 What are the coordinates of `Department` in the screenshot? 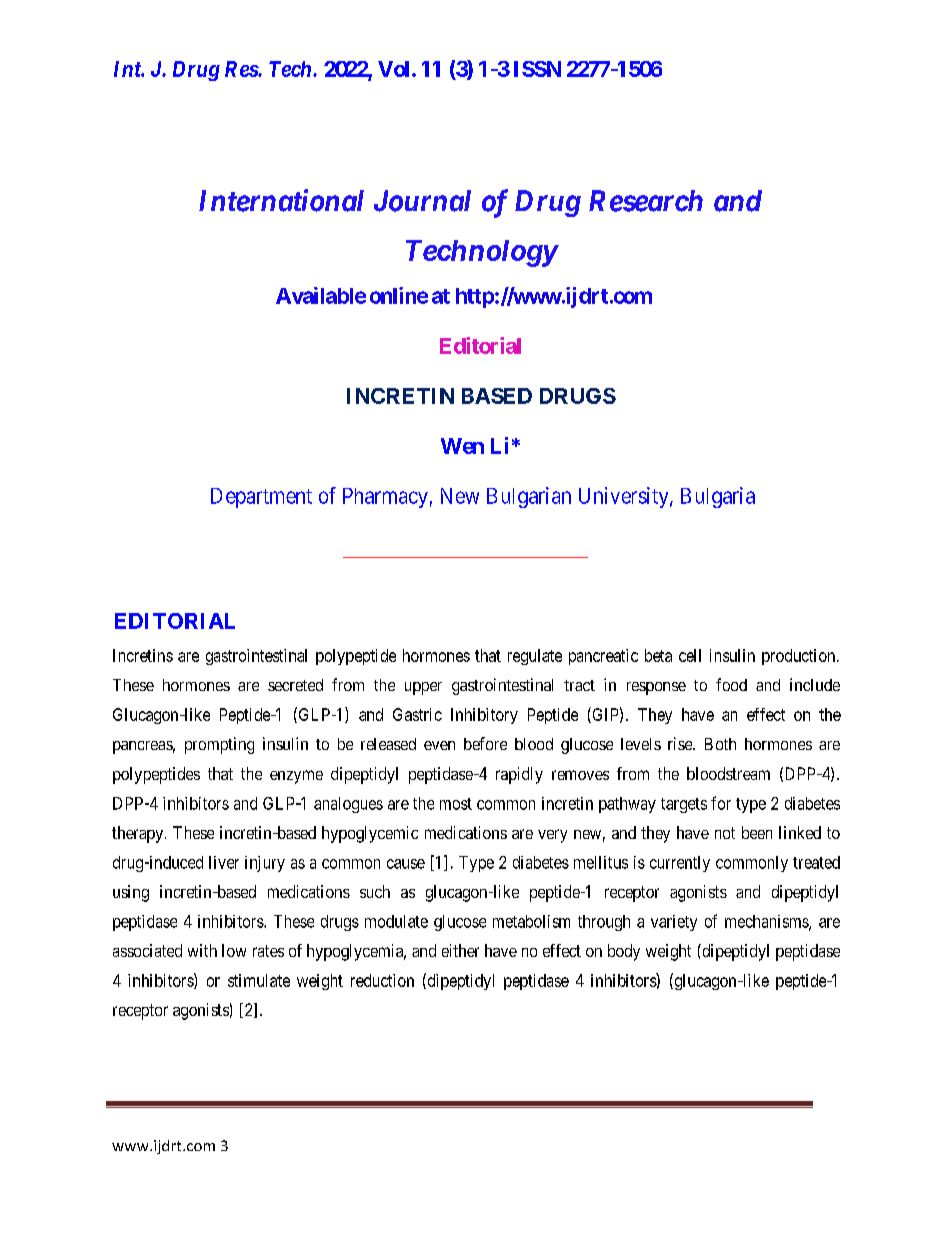 It's located at (261, 498).
